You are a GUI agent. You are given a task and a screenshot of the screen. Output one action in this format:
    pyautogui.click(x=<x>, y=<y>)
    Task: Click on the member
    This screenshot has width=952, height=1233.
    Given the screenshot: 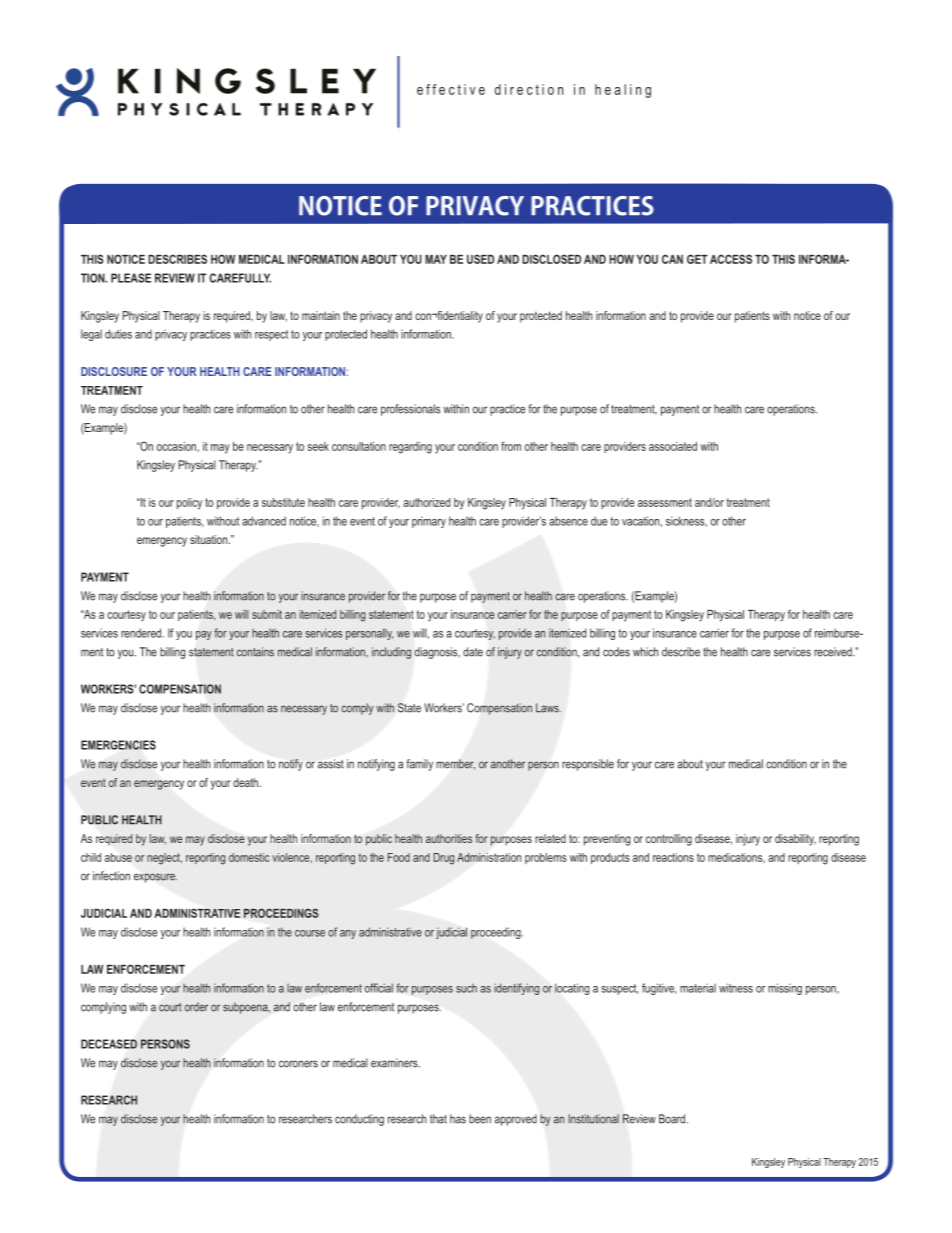 What is the action you would take?
    pyautogui.click(x=455, y=764)
